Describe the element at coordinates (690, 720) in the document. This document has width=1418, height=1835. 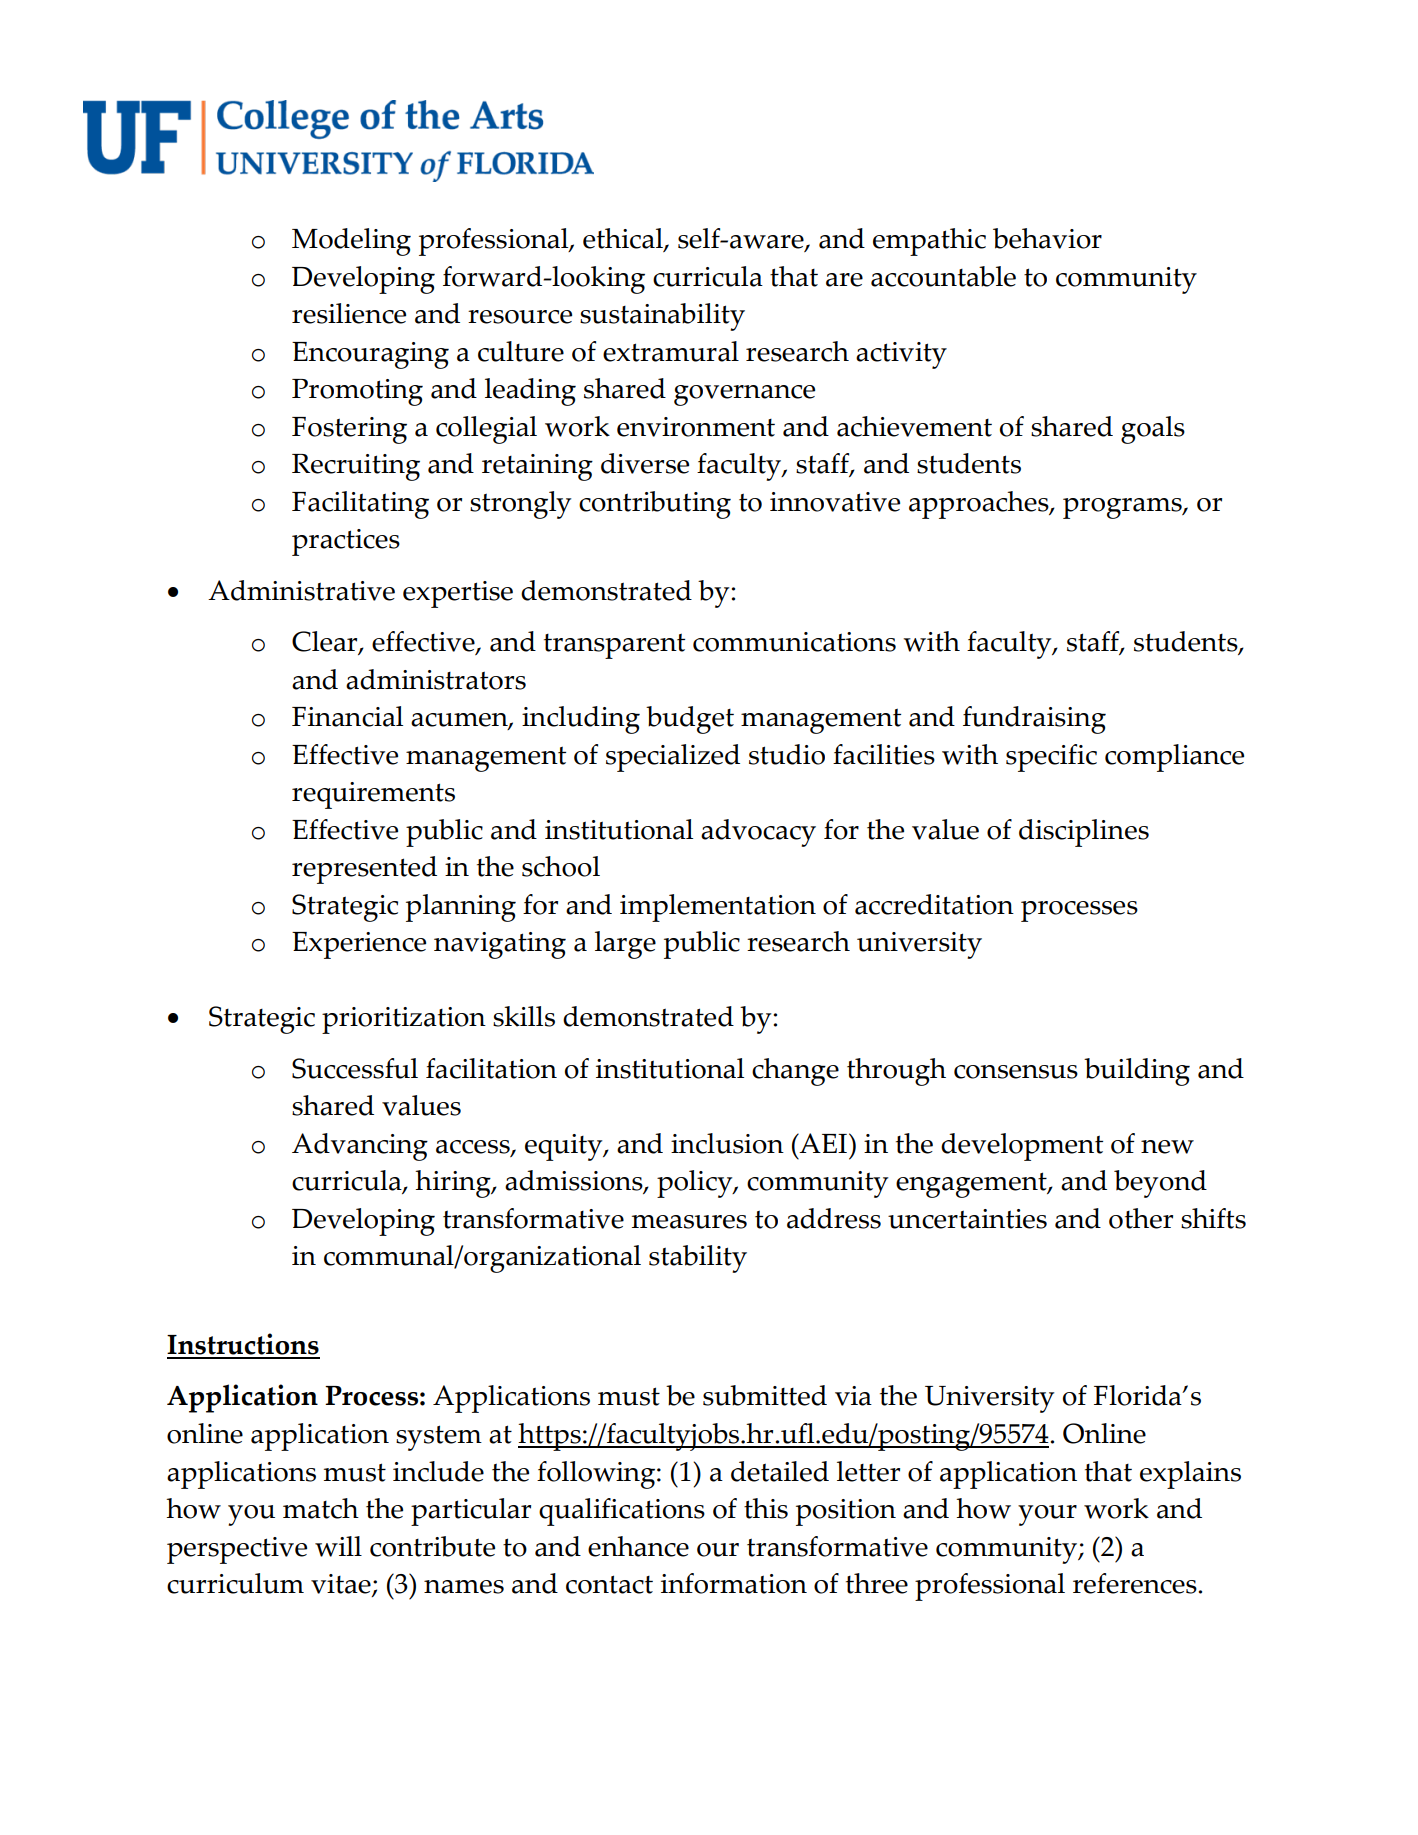
I see `budget` at that location.
